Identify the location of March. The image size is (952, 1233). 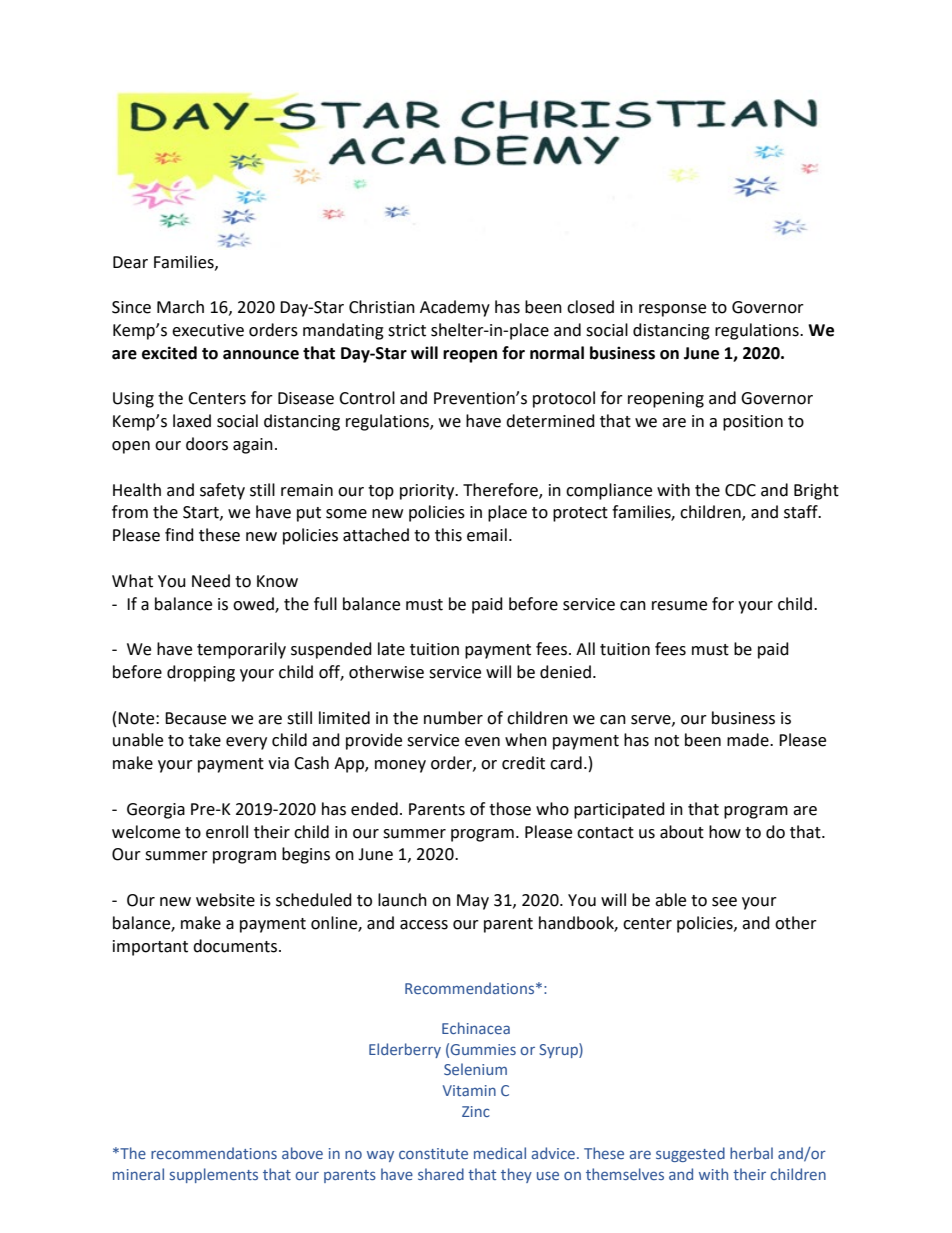
(180, 307).
